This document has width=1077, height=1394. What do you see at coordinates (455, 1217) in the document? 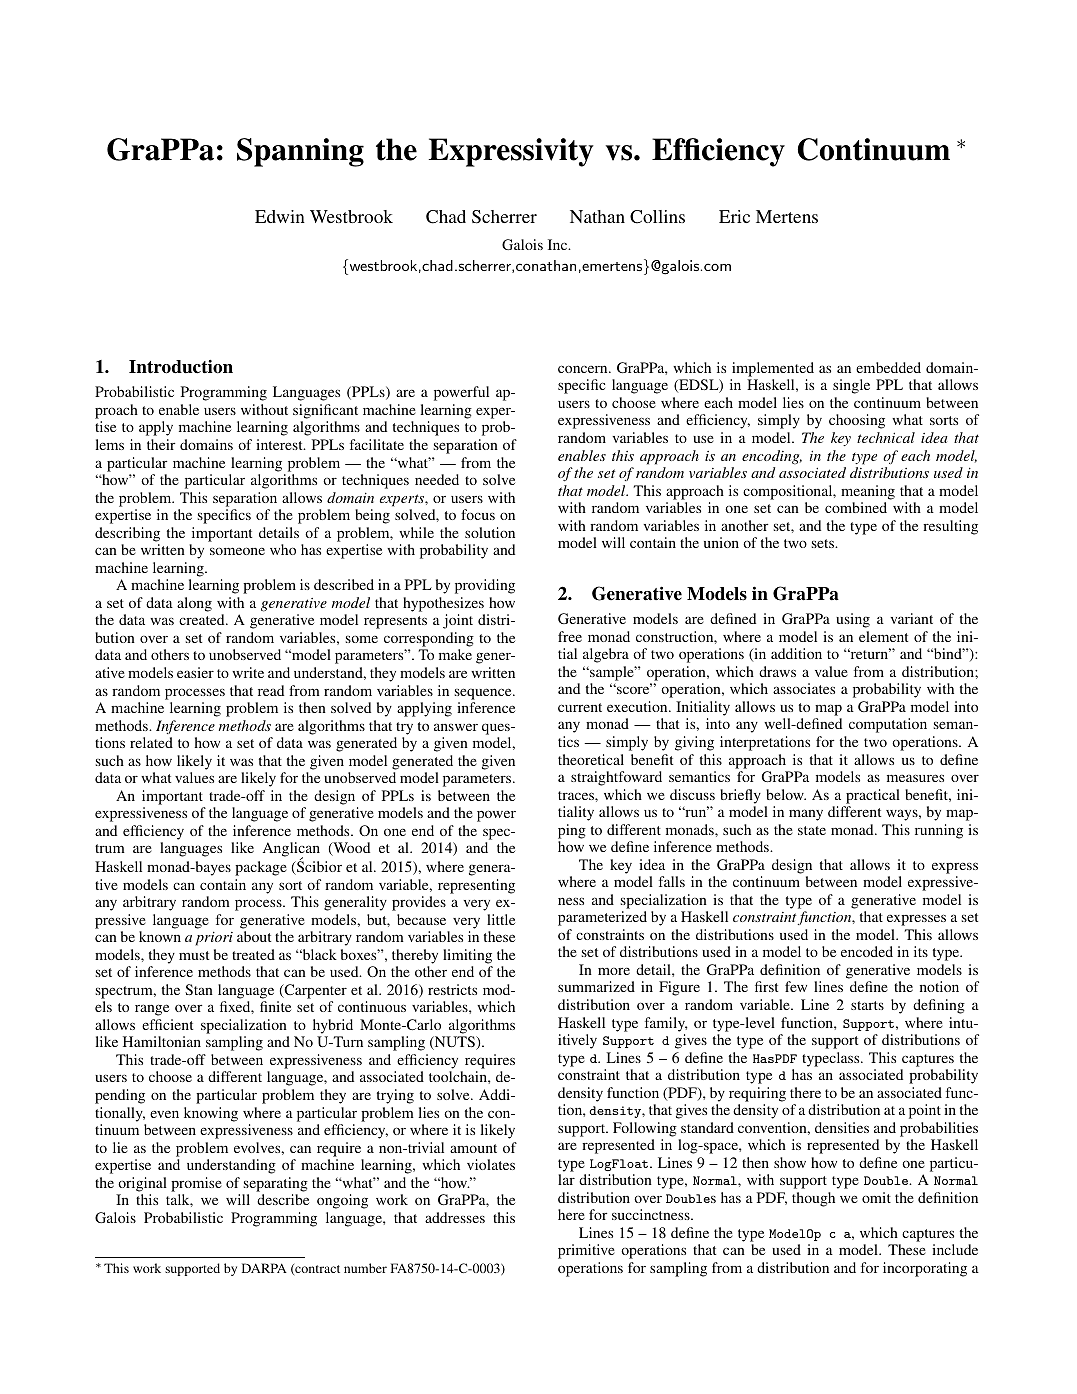
I see `addresses` at bounding box center [455, 1217].
